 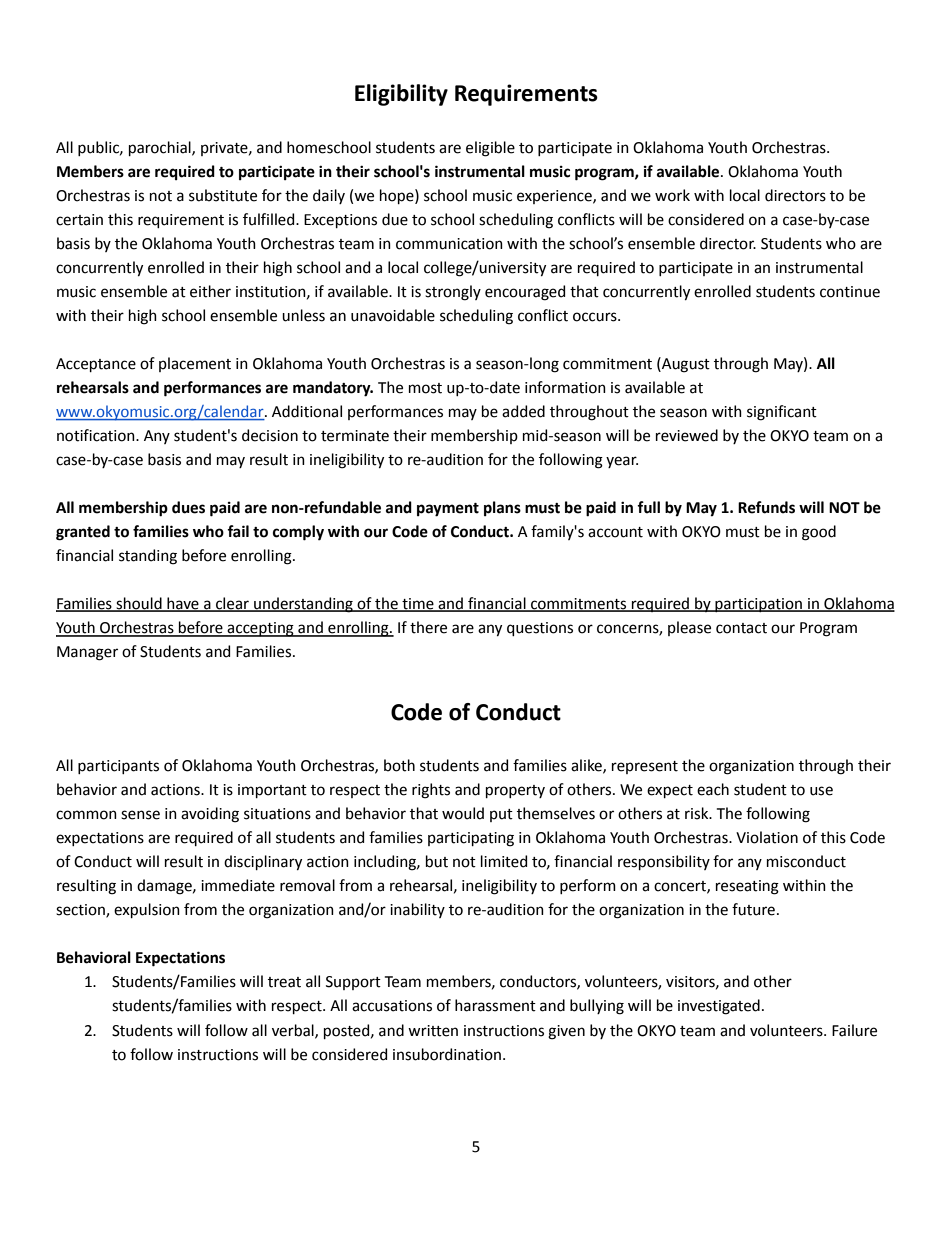 What do you see at coordinates (782, 413) in the document?
I see `significant` at bounding box center [782, 413].
